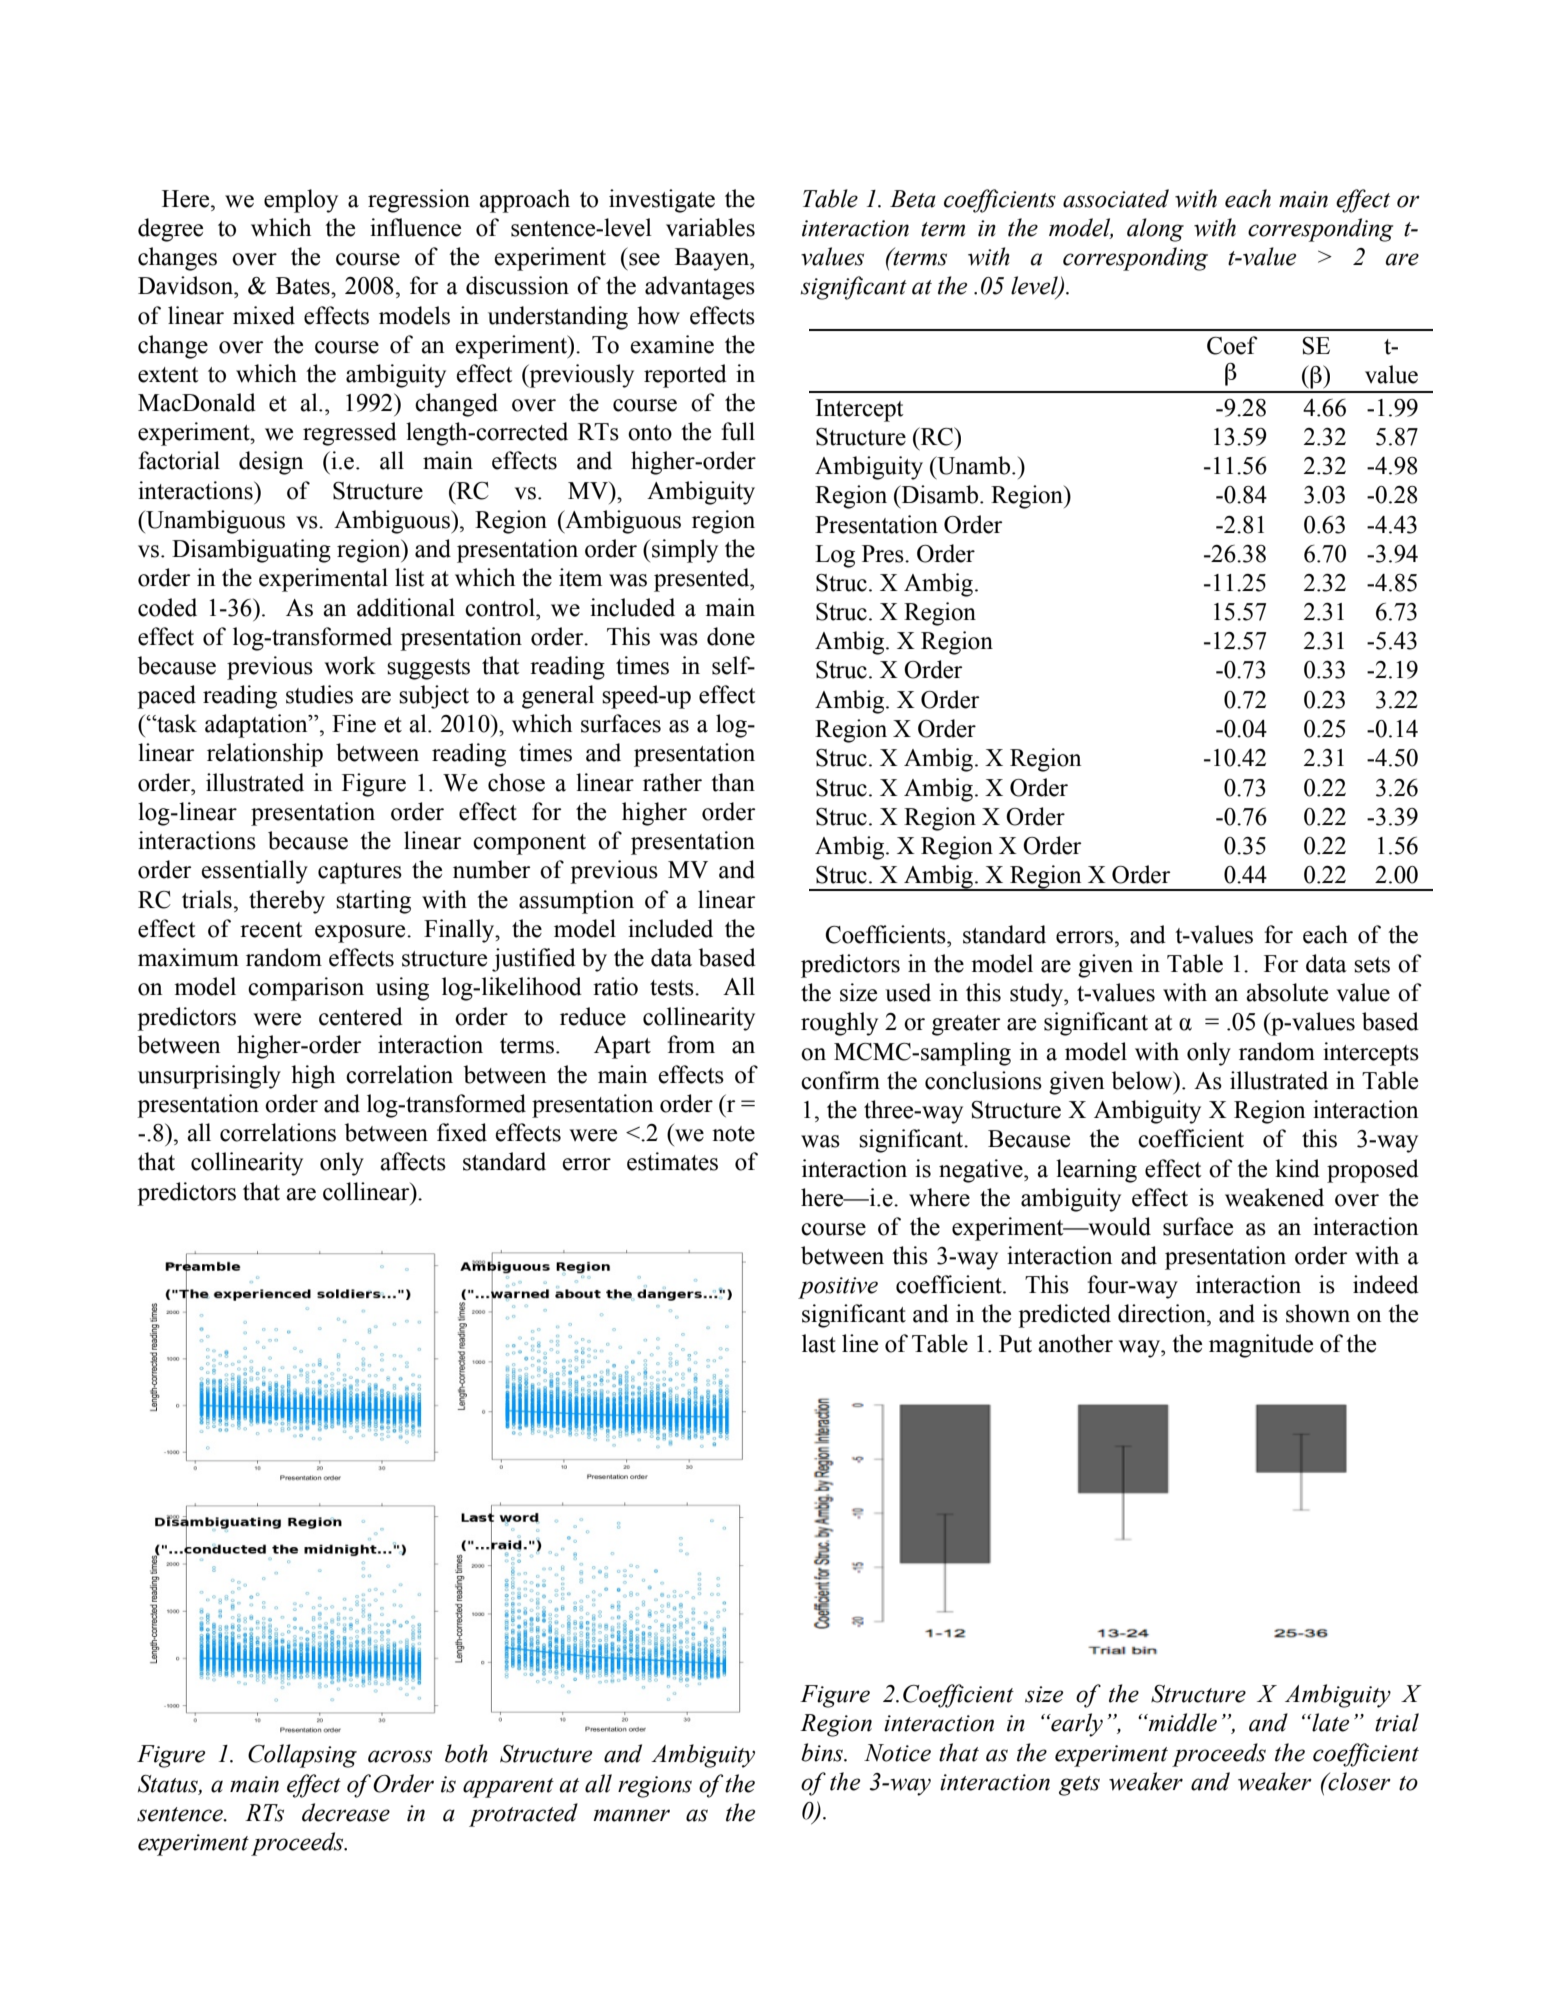 This screenshot has height=2012, width=1555. What do you see at coordinates (823, 1752) in the screenshot?
I see `bins` at bounding box center [823, 1752].
